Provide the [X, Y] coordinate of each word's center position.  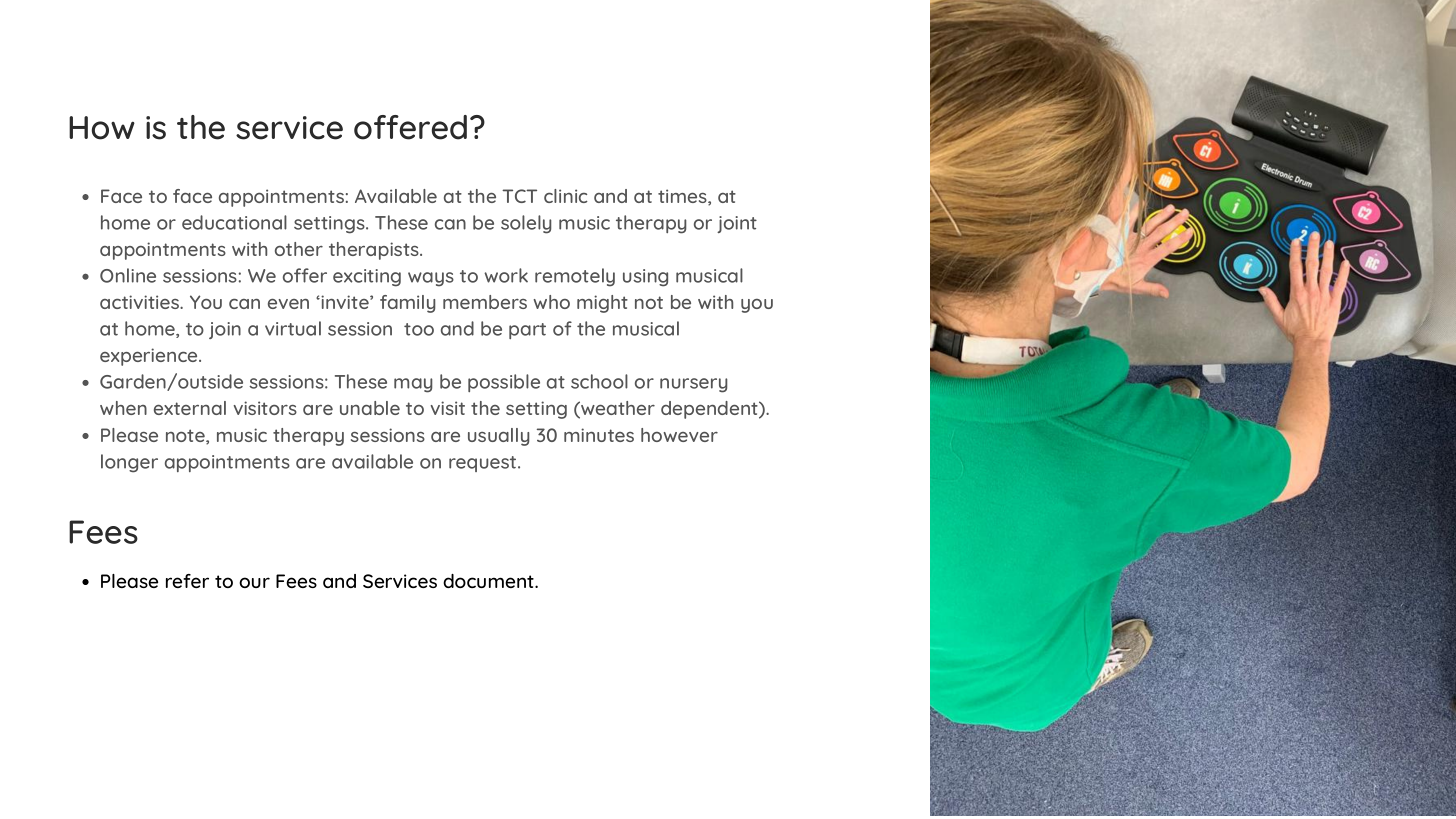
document [489, 581]
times [683, 197]
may [413, 385]
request [484, 464]
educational [234, 222]
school [599, 381]
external [190, 408]
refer [187, 581]
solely [526, 224]
